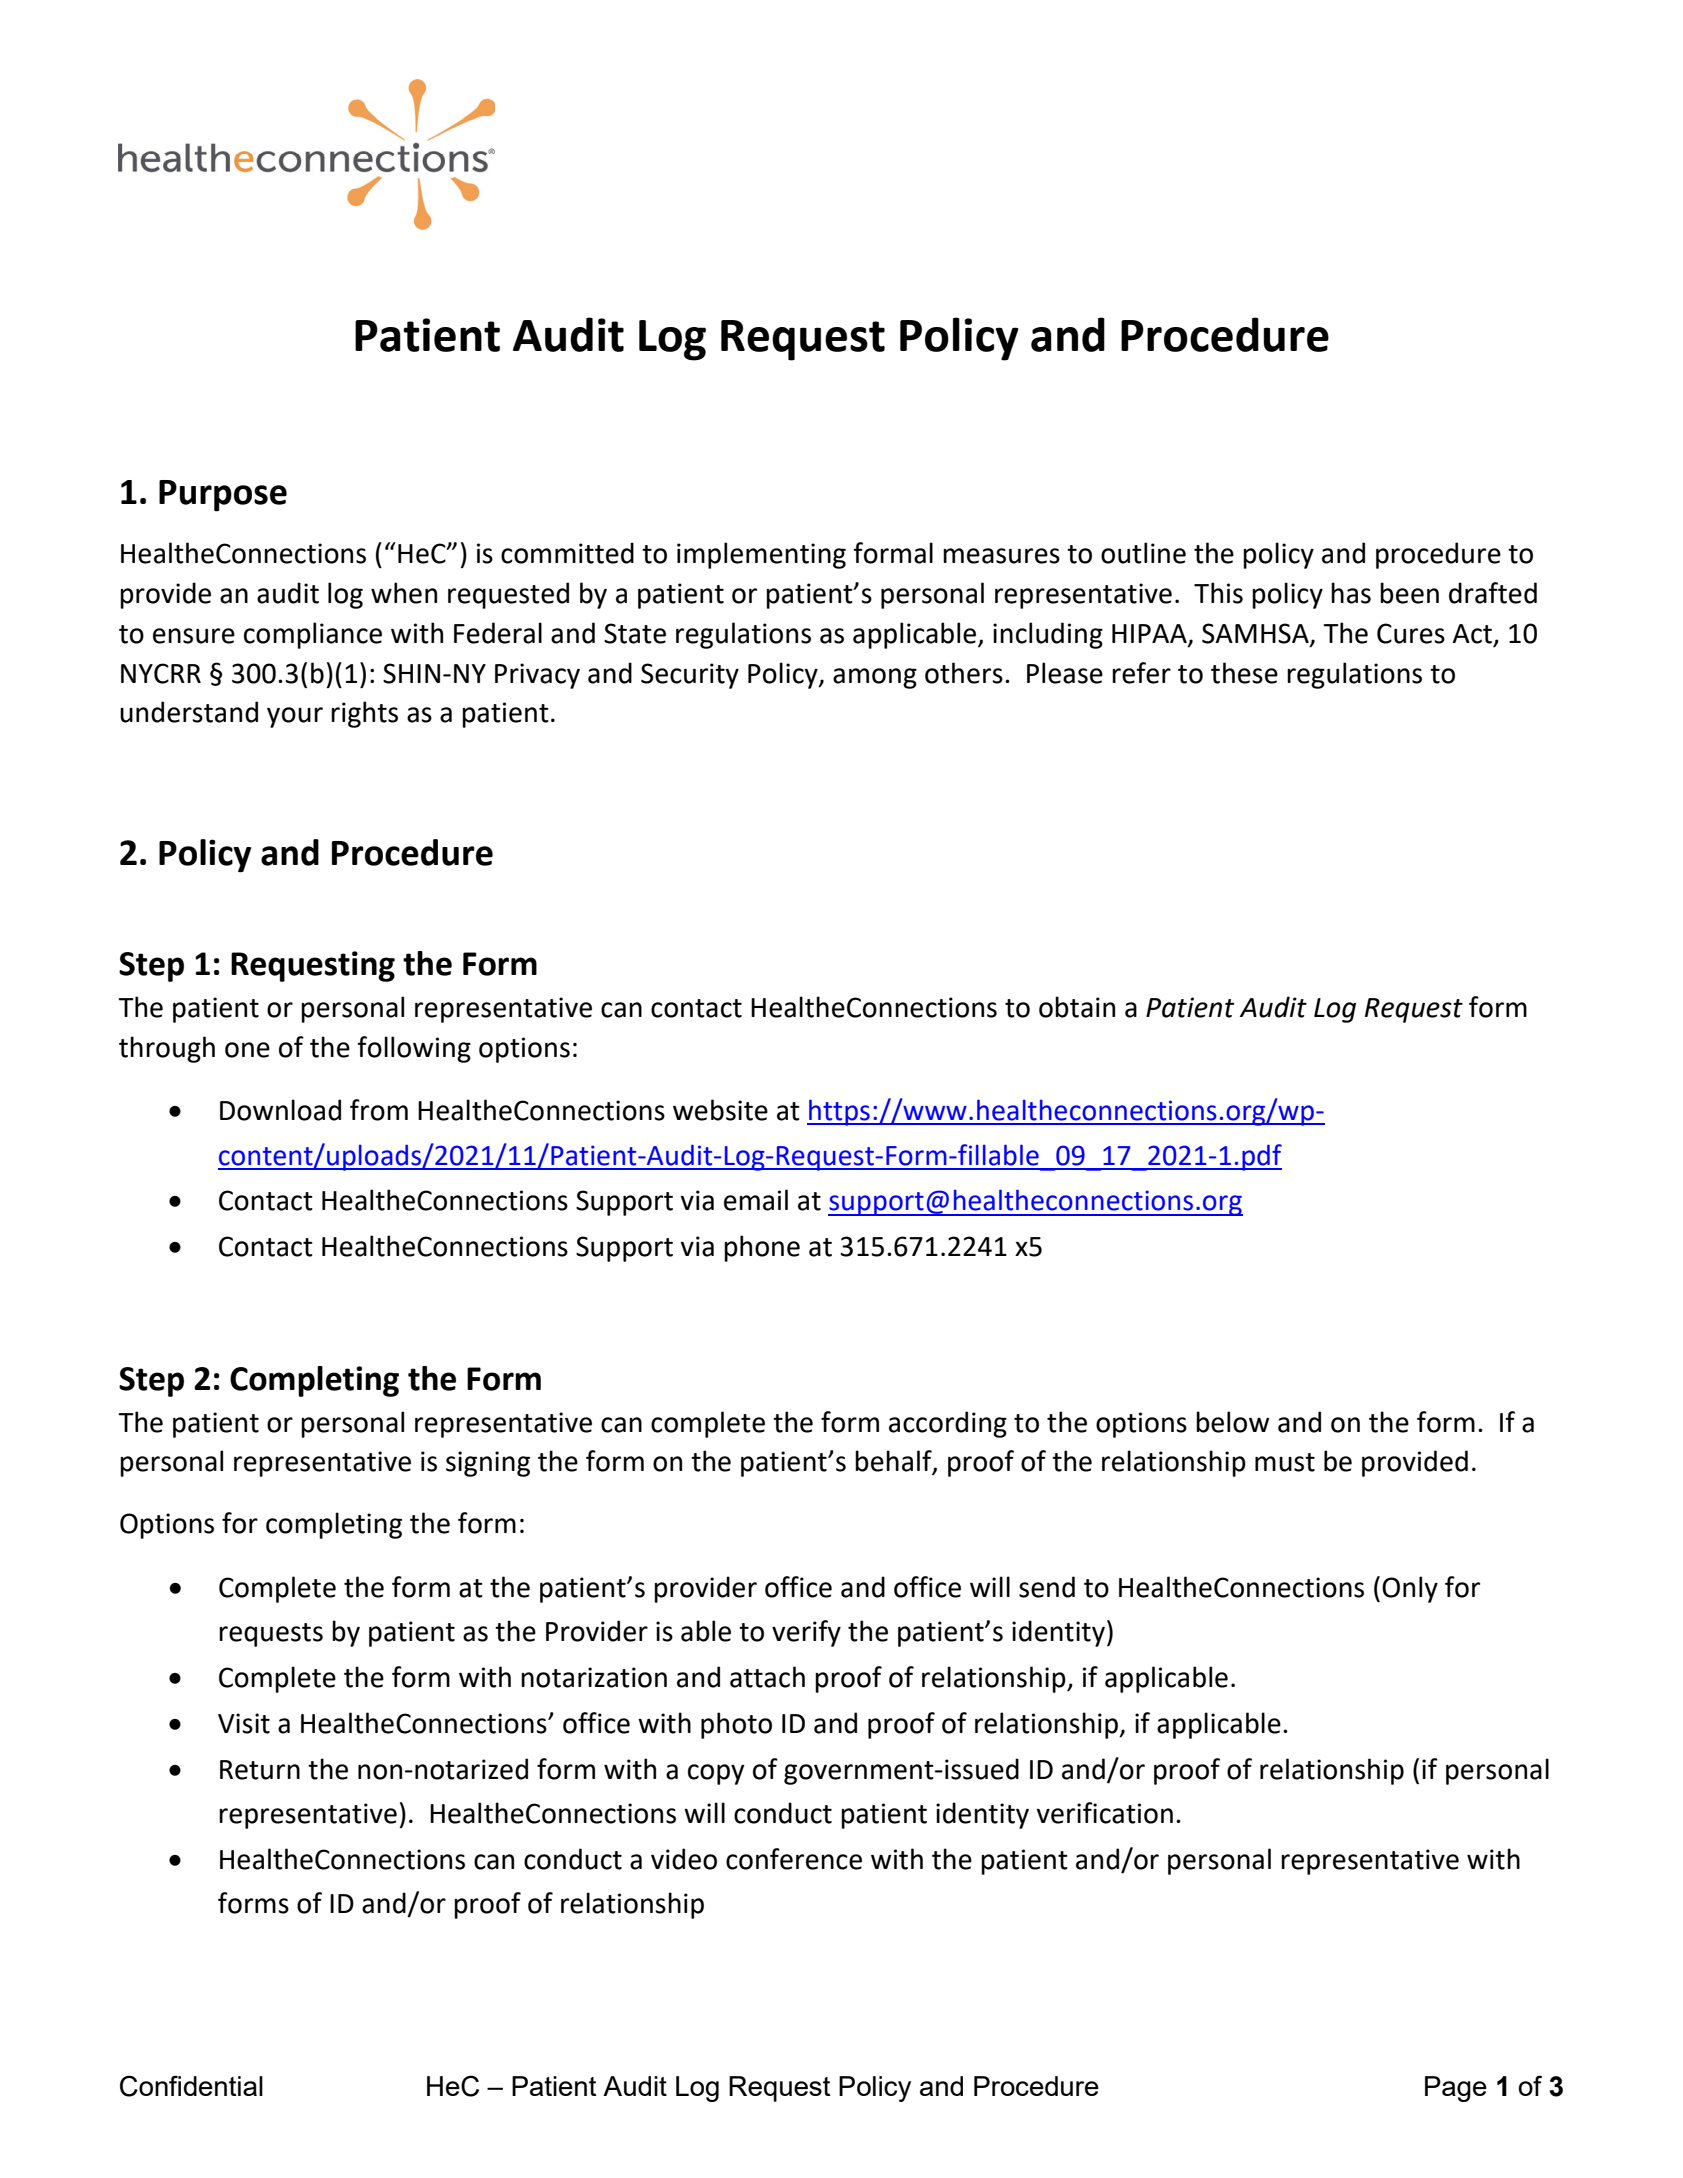 The width and height of the image is (1683, 2178). What do you see at coordinates (244, 1723) in the image?
I see `Visit` at bounding box center [244, 1723].
